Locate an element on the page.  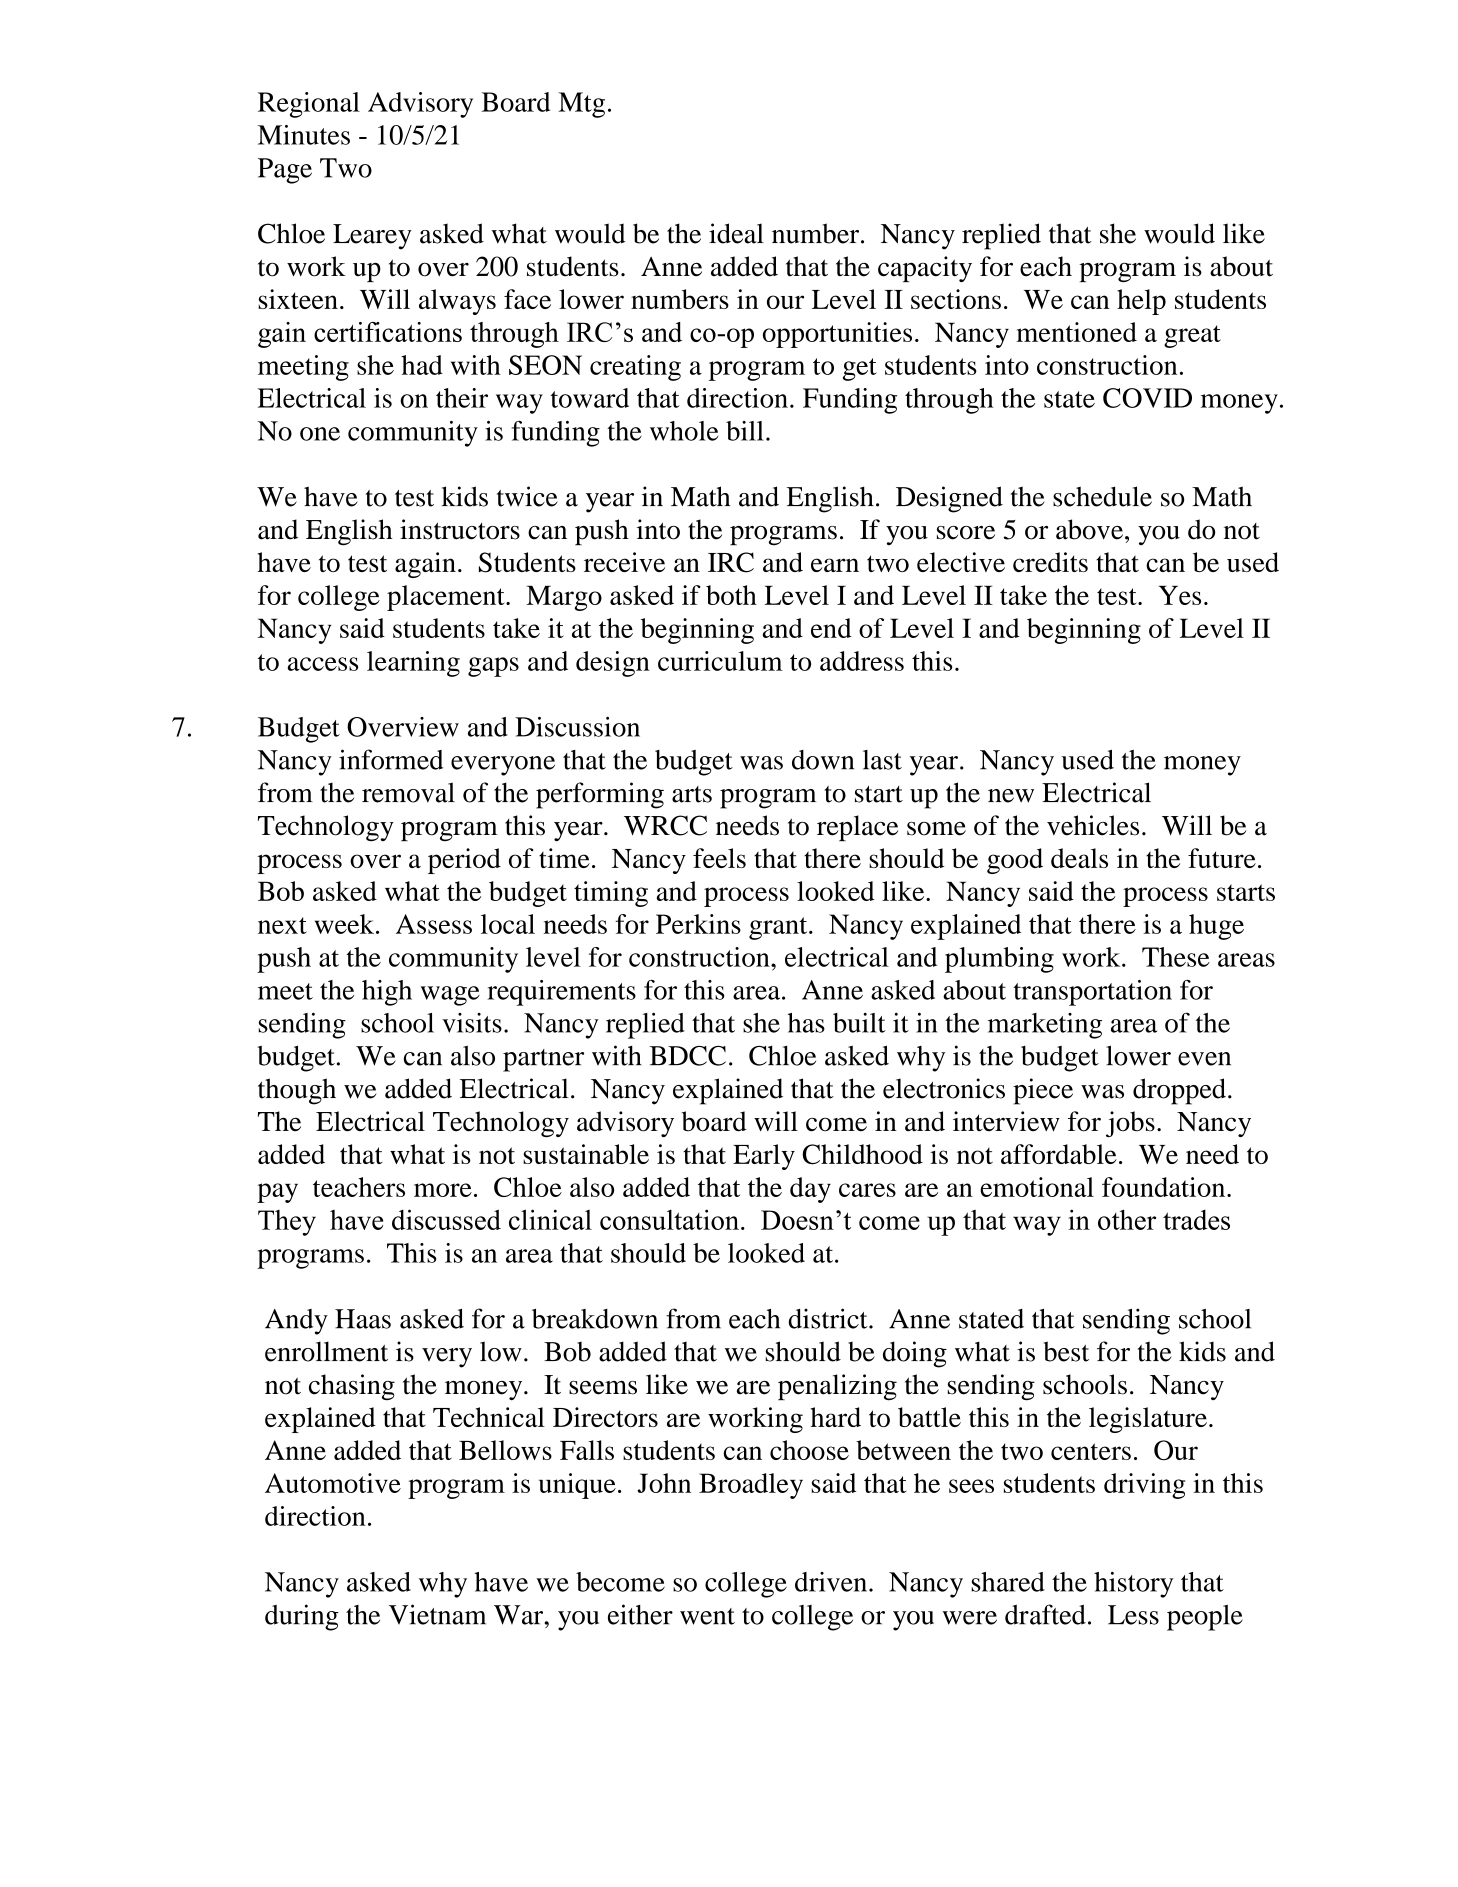
discussed is located at coordinates (446, 1219).
